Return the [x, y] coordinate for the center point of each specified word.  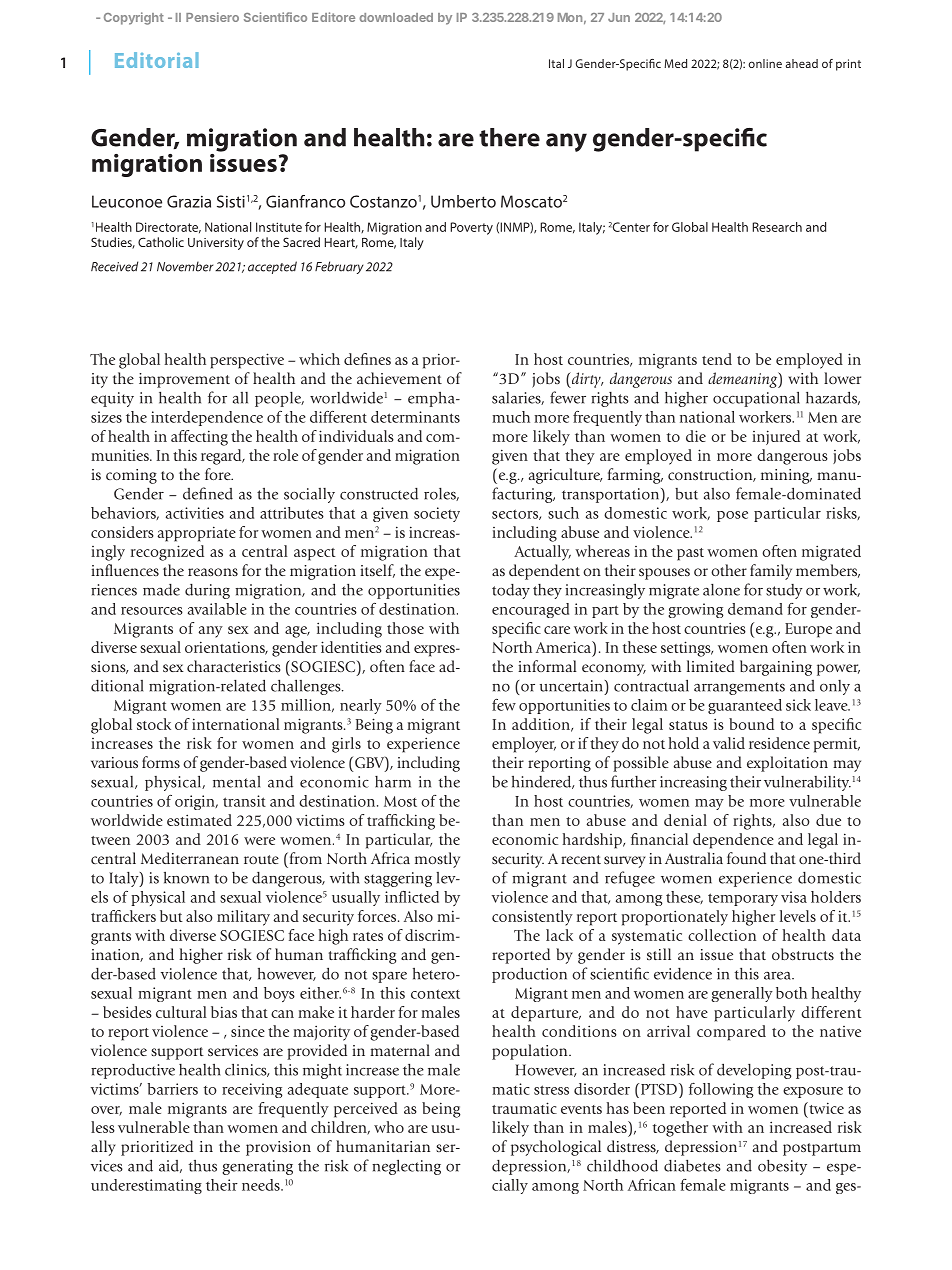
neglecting [406, 1167]
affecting [199, 438]
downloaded [396, 17]
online [765, 63]
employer [524, 745]
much [511, 417]
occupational [756, 399]
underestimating [146, 1186]
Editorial [157, 60]
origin [196, 802]
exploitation [787, 764]
